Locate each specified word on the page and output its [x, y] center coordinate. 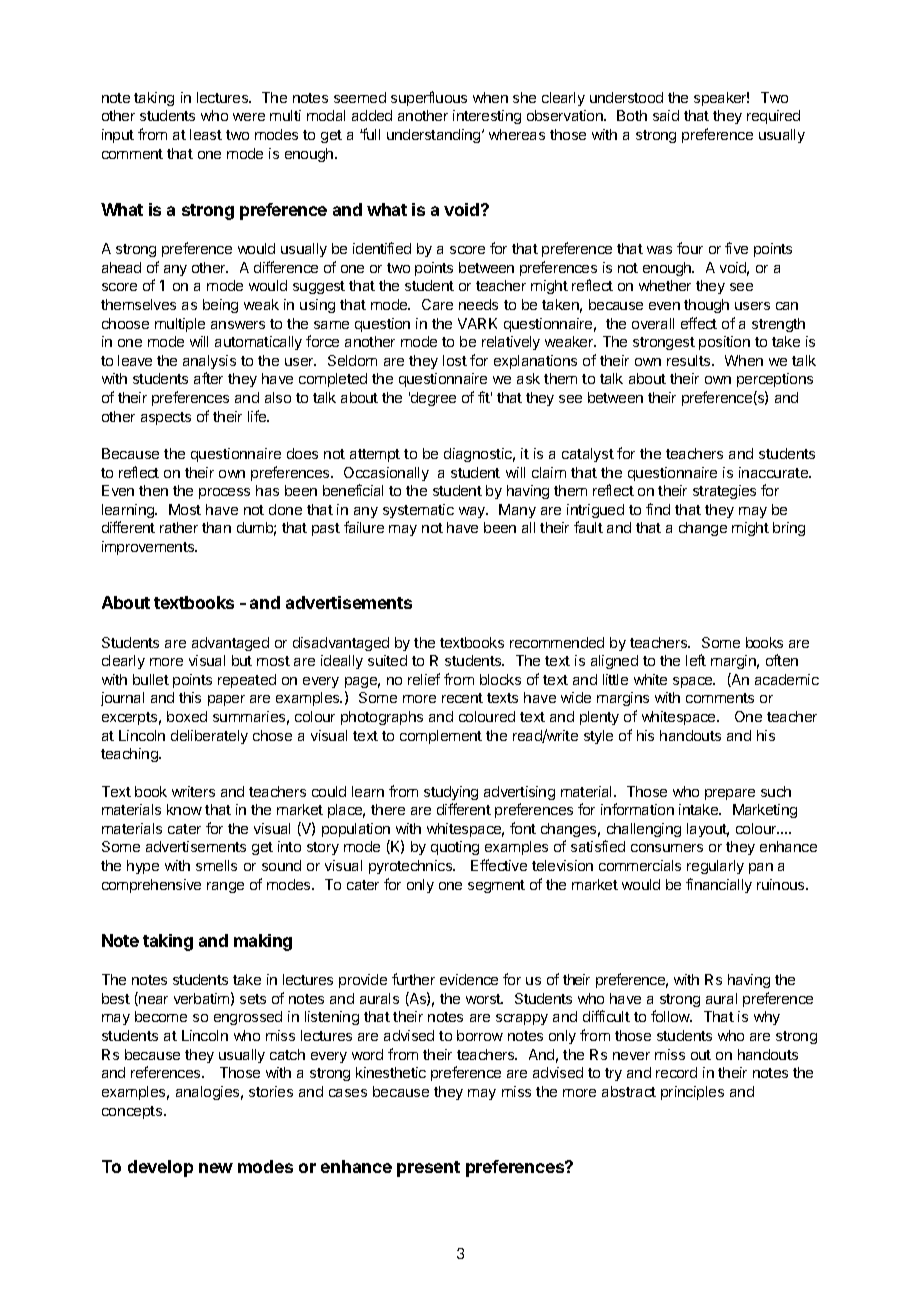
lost [455, 360]
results [690, 360]
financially [719, 885]
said [666, 115]
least [206, 134]
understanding [435, 136]
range [225, 887]
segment [496, 886]
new [216, 1168]
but [242, 660]
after [208, 378]
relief [424, 679]
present [428, 1169]
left [696, 660]
